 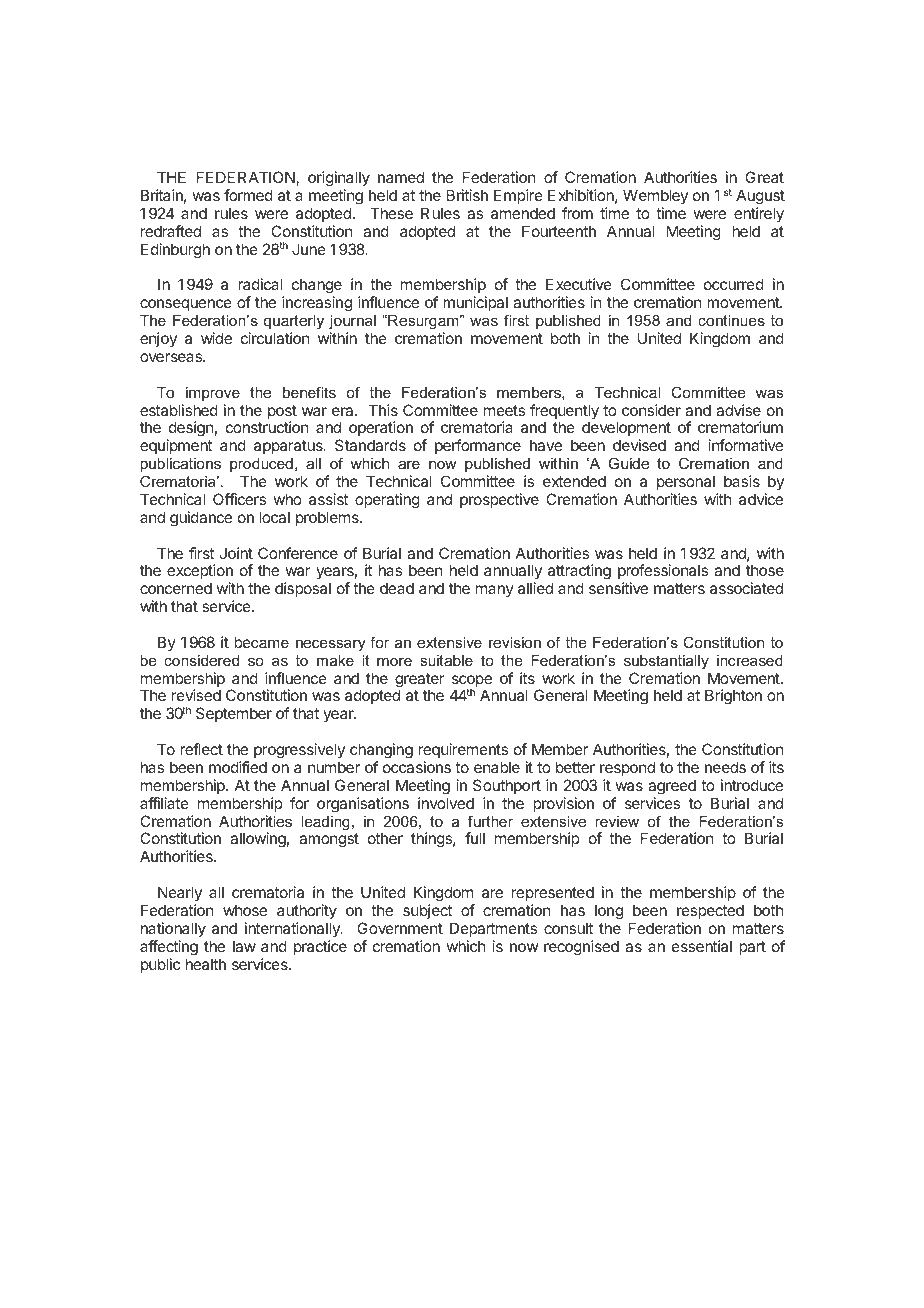 I want to click on professionals, so click(x=663, y=573).
